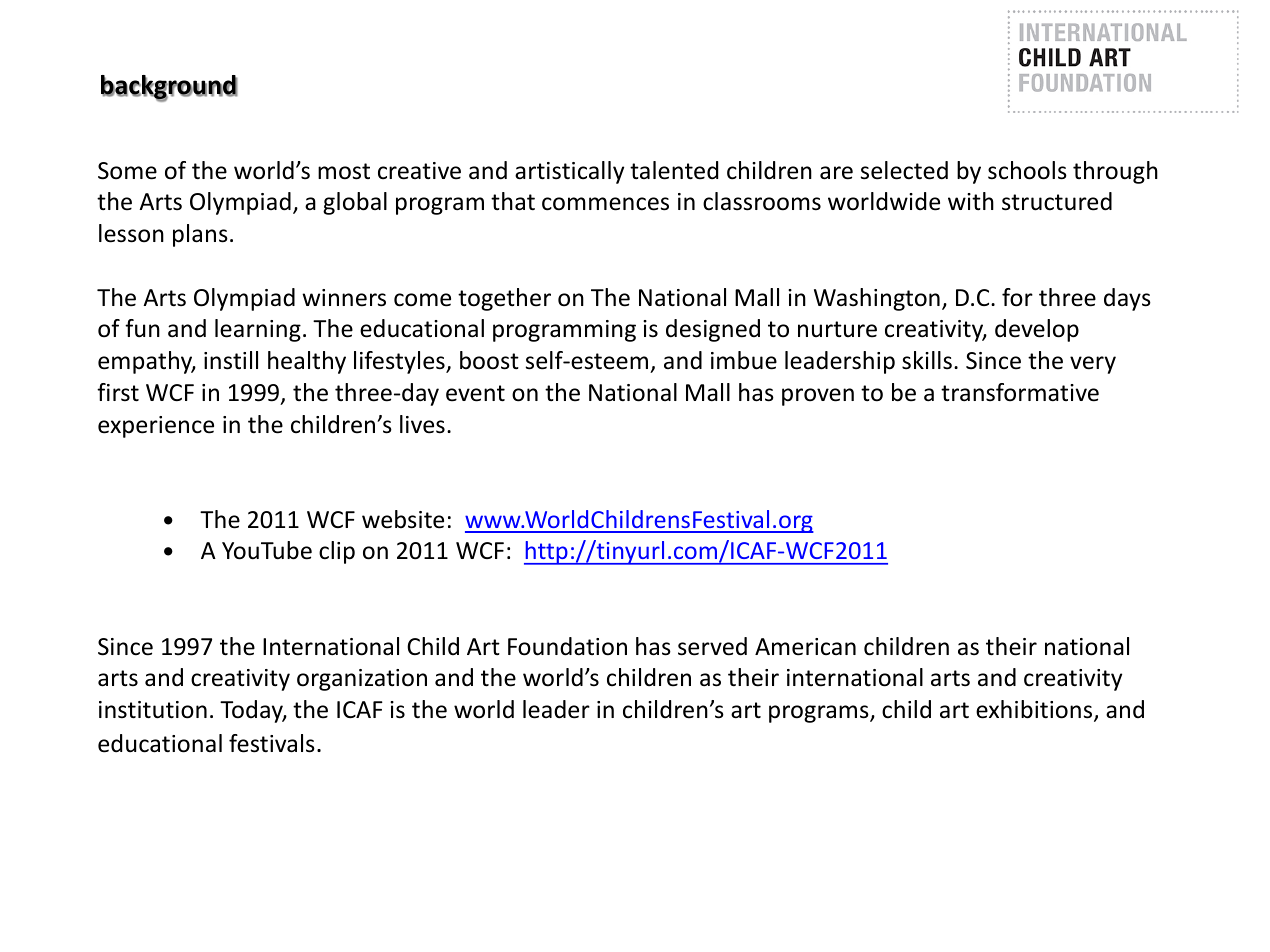 The height and width of the page is (952, 1270). Describe the element at coordinates (605, 204) in the page. I see `commences` at that location.
